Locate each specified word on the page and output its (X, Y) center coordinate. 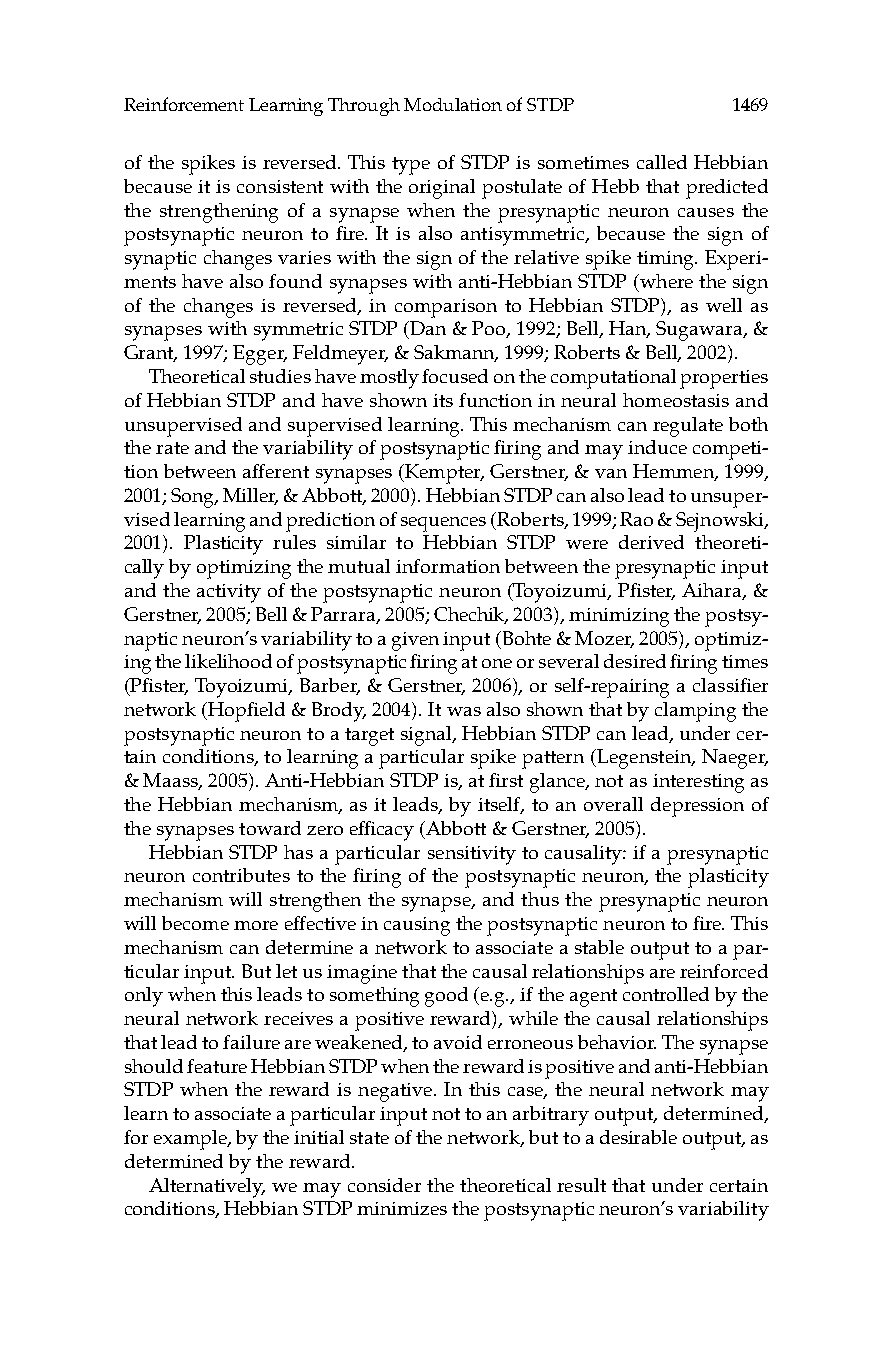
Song (194, 498)
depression (697, 807)
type (411, 166)
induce (657, 447)
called (662, 162)
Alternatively (207, 1188)
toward (270, 828)
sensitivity (472, 855)
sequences (443, 524)
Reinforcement (184, 104)
